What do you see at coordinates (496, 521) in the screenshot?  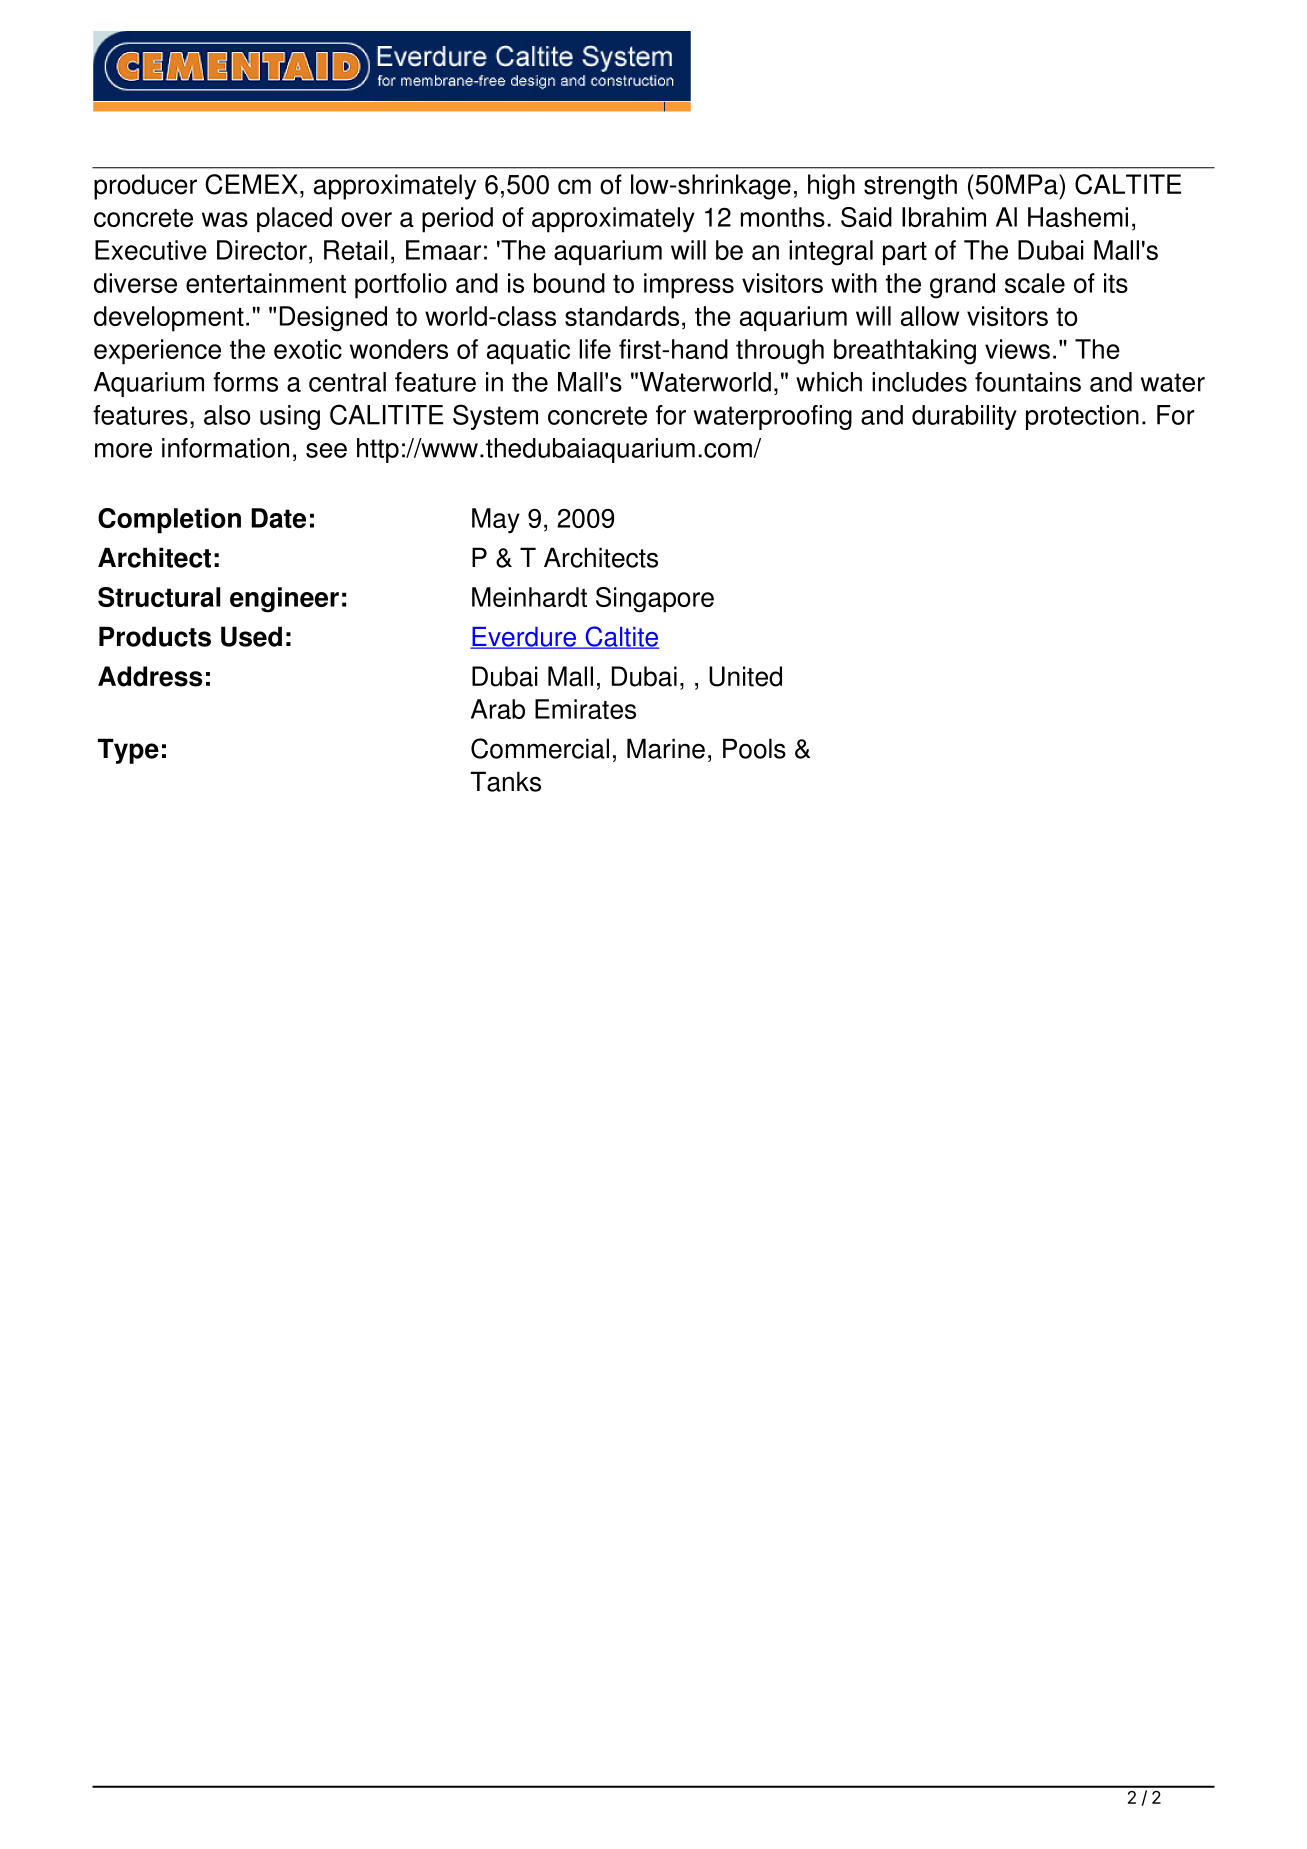 I see `May` at bounding box center [496, 521].
